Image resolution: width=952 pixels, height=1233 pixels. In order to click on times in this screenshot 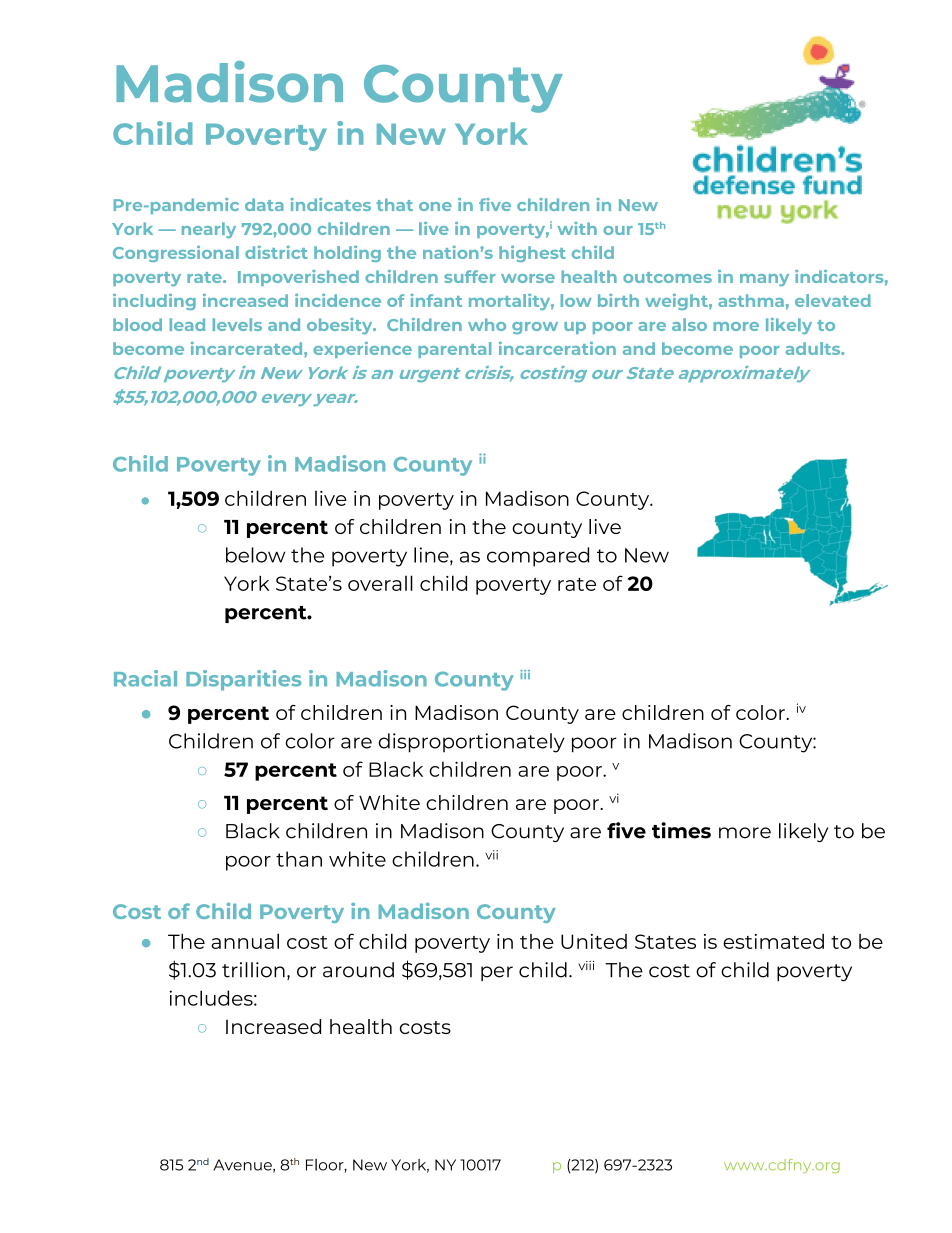, I will do `click(681, 830)`.
